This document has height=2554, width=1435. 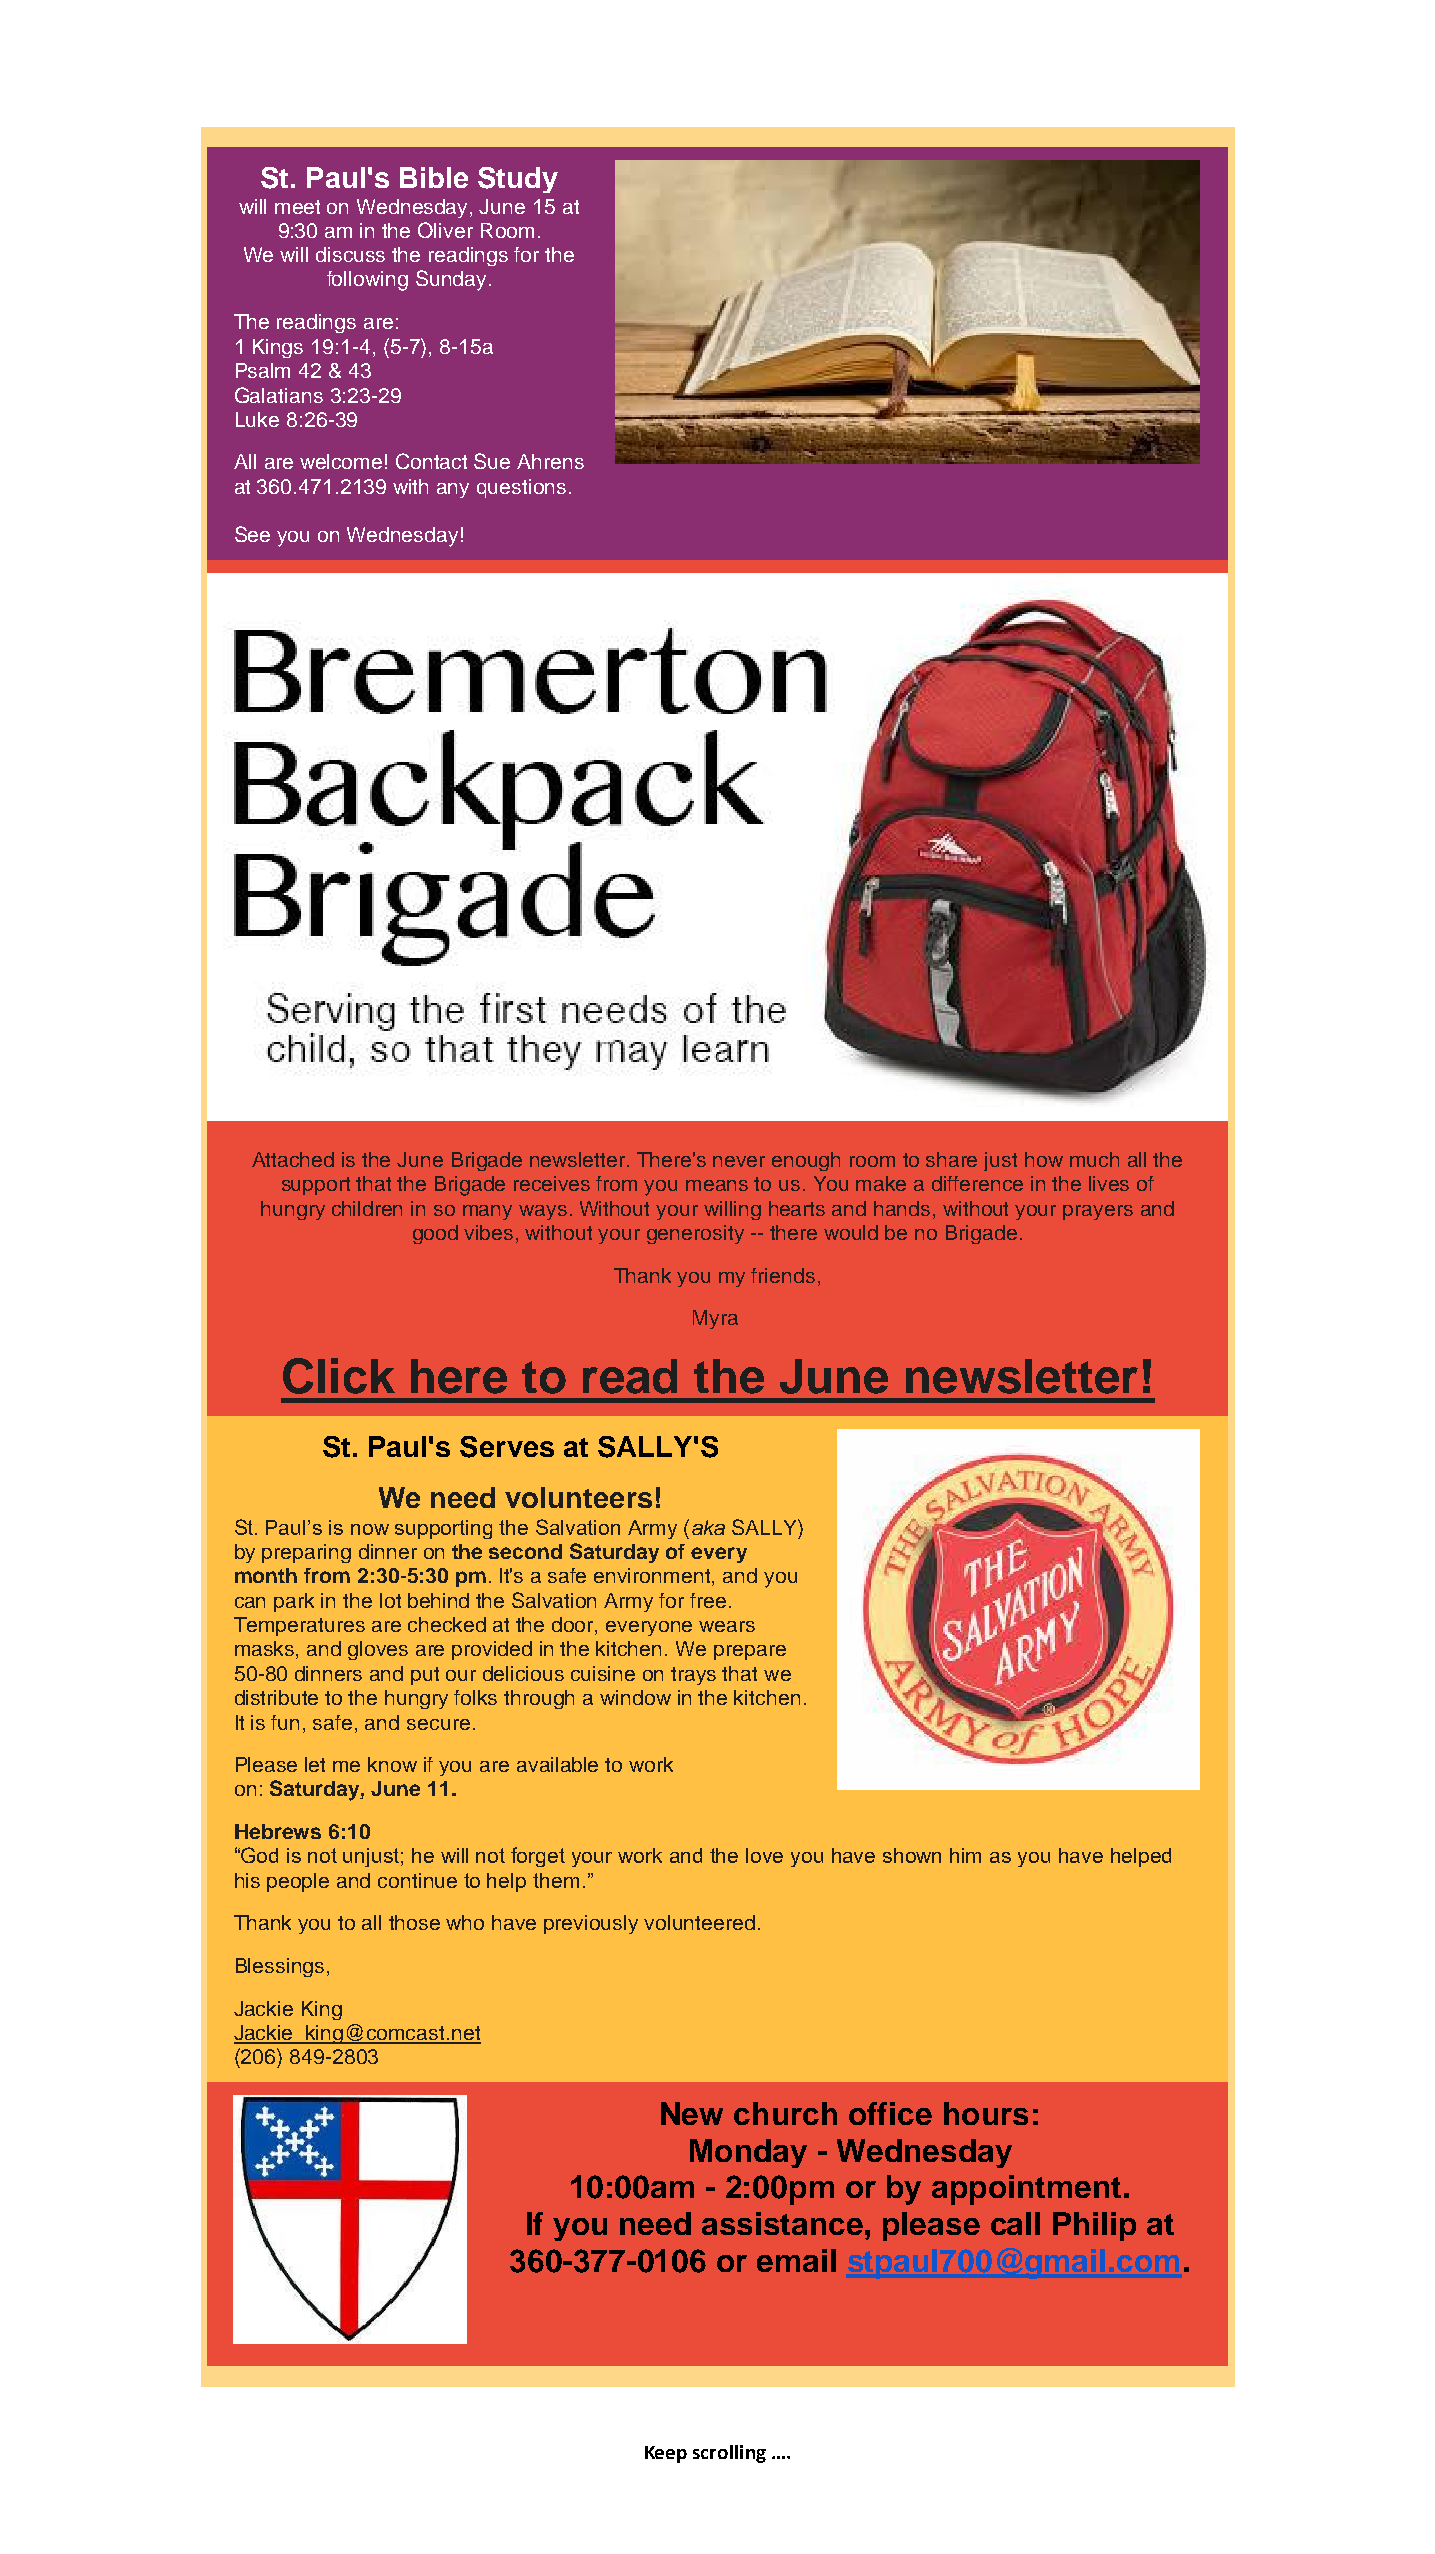 I want to click on discuss, so click(x=350, y=254).
